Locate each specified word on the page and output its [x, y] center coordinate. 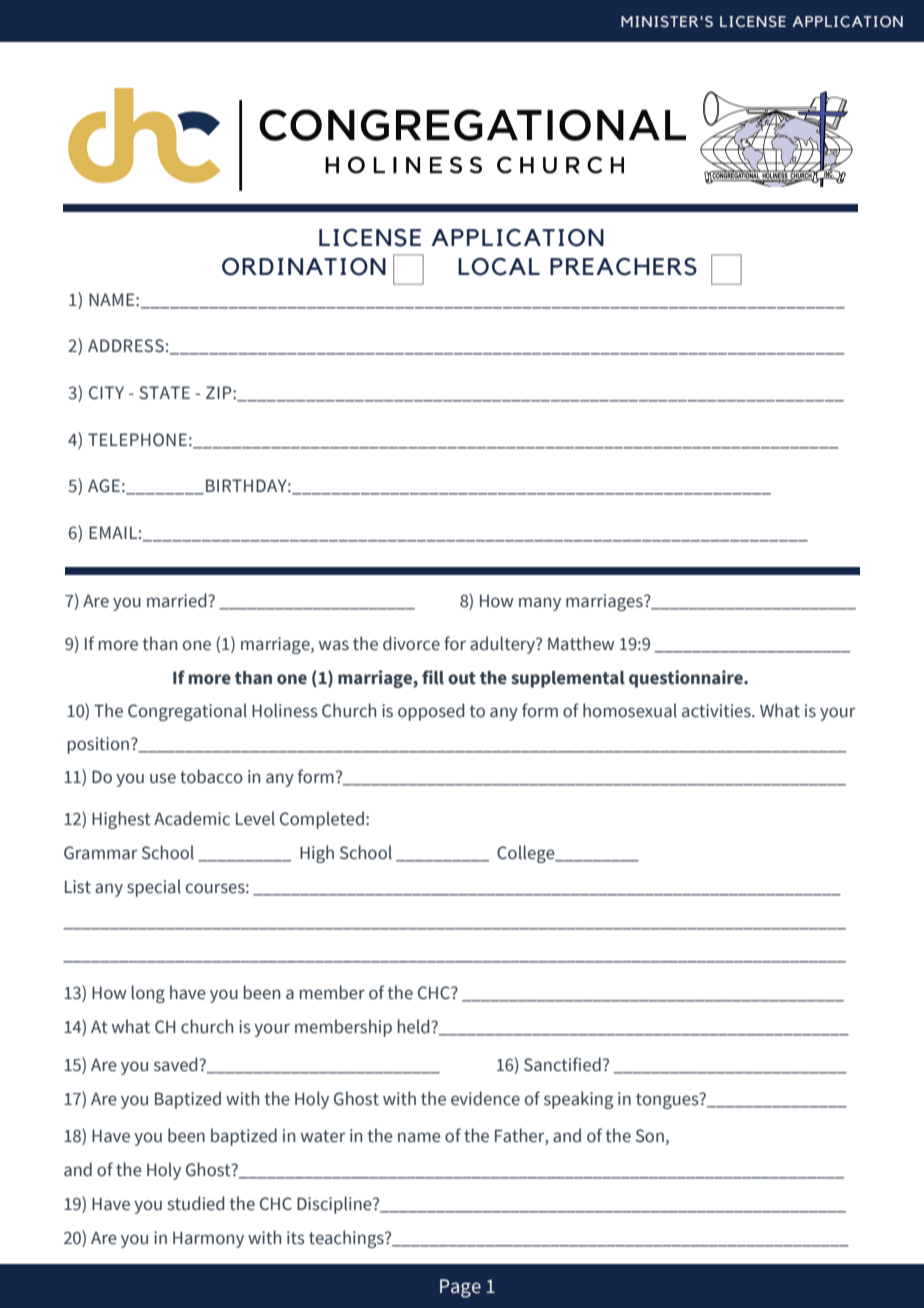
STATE [164, 393]
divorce [411, 643]
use [163, 778]
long [148, 994]
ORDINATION [304, 266]
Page [460, 1288]
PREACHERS [623, 266]
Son [650, 1136]
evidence [485, 1098]
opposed [431, 712]
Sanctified [562, 1064]
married [178, 600]
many [540, 604]
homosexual [630, 710]
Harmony [208, 1240]
